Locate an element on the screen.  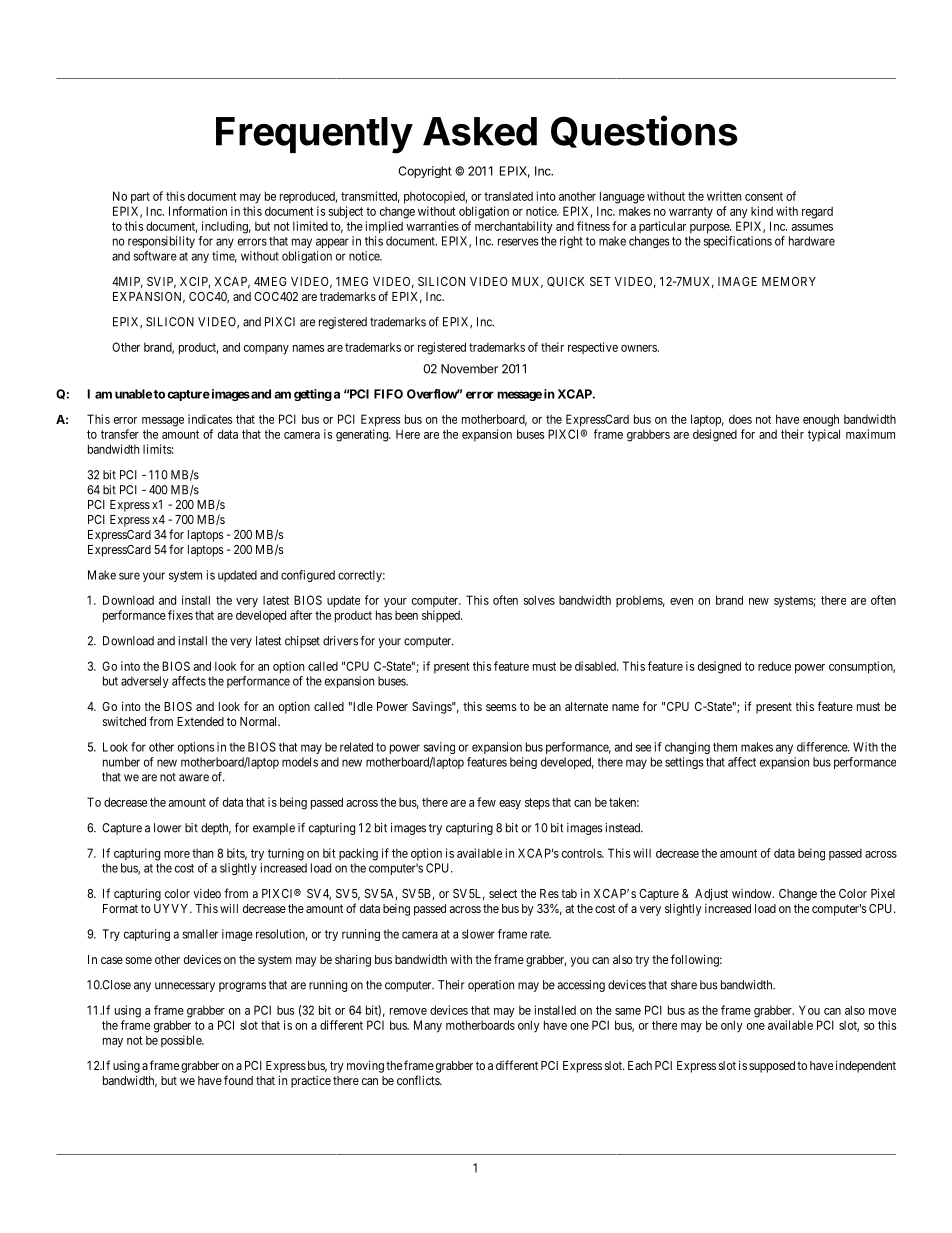
possible is located at coordinates (182, 1041).
